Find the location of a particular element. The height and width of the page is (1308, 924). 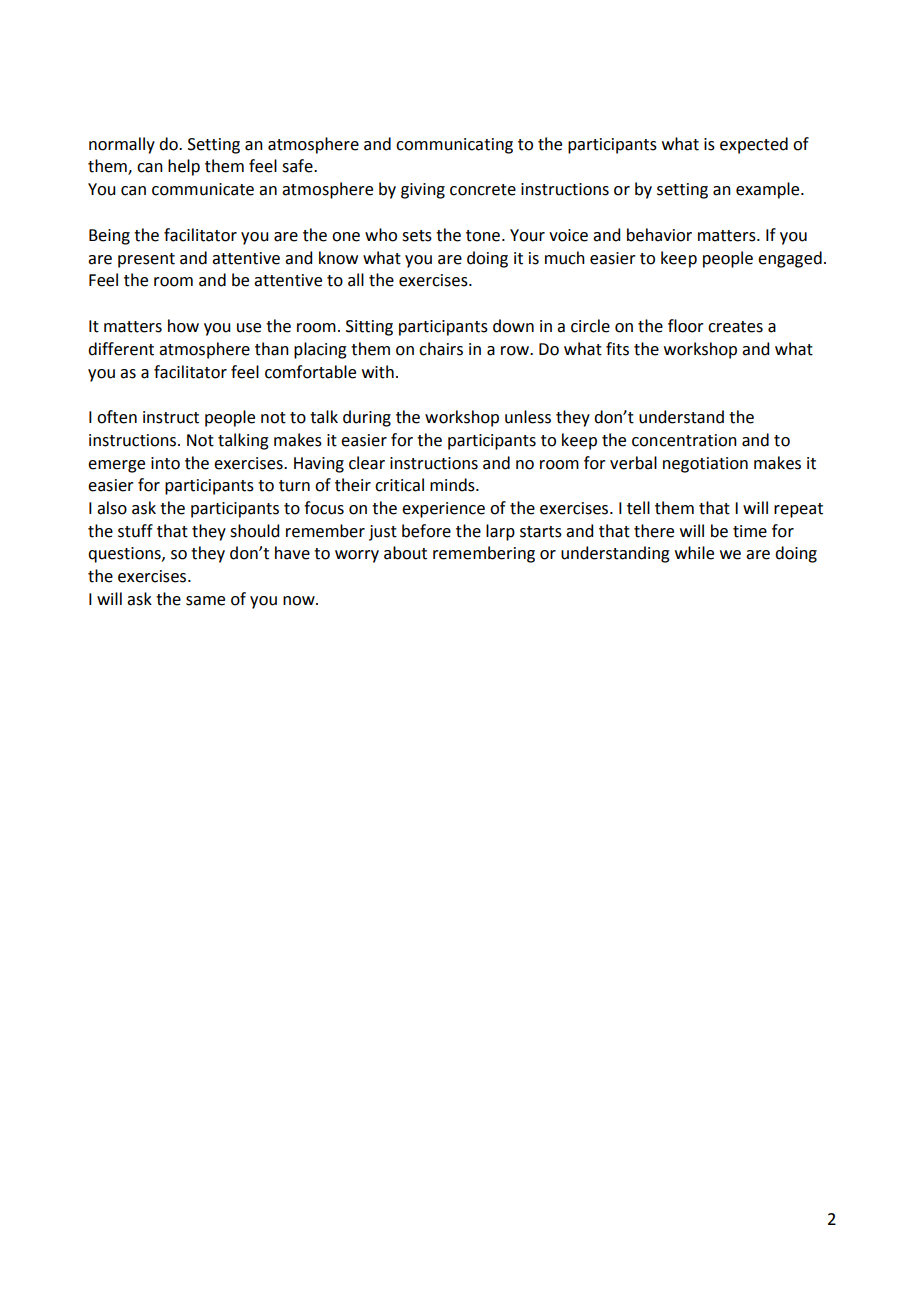

chairs is located at coordinates (441, 349).
